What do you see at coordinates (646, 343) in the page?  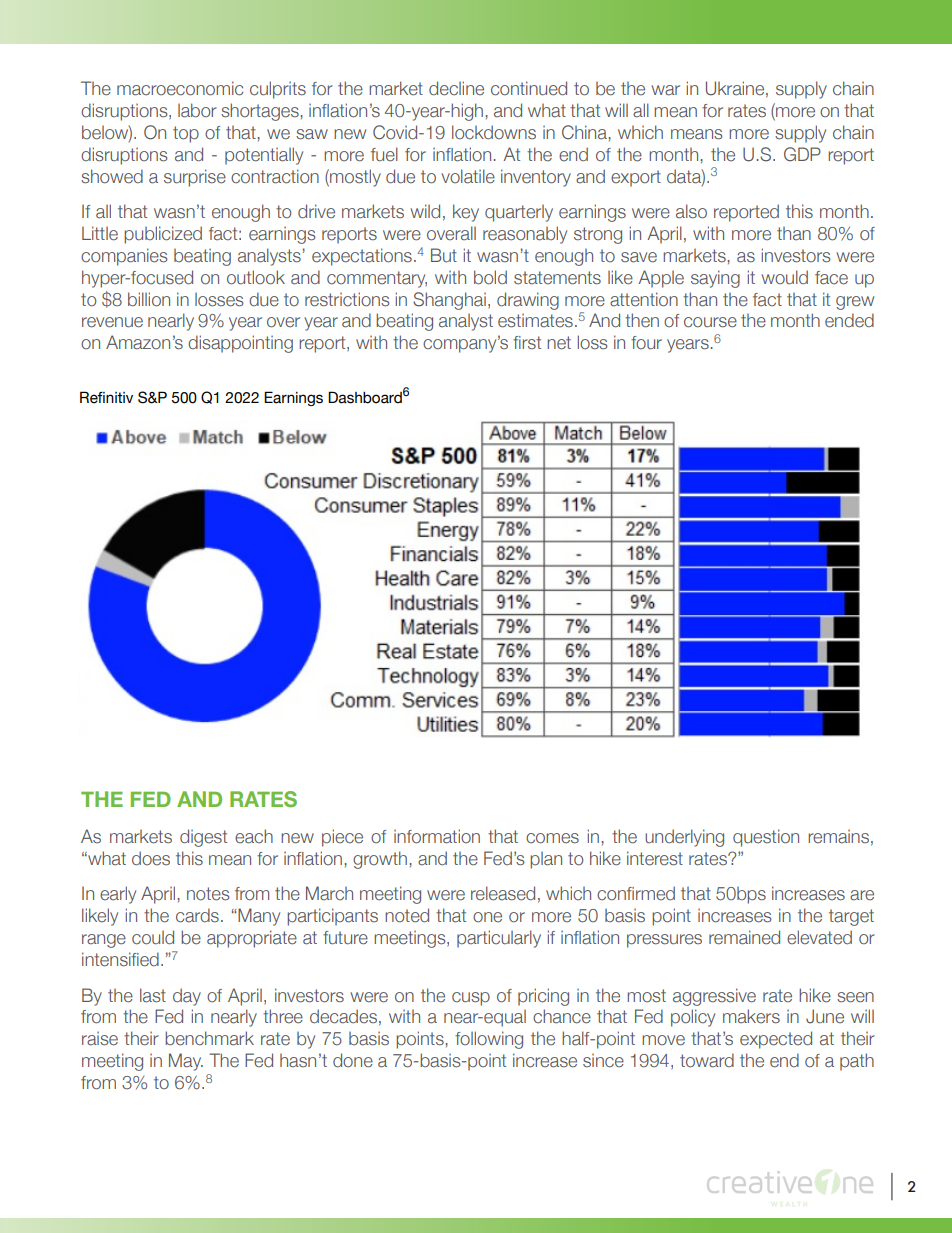 I see `four` at bounding box center [646, 343].
